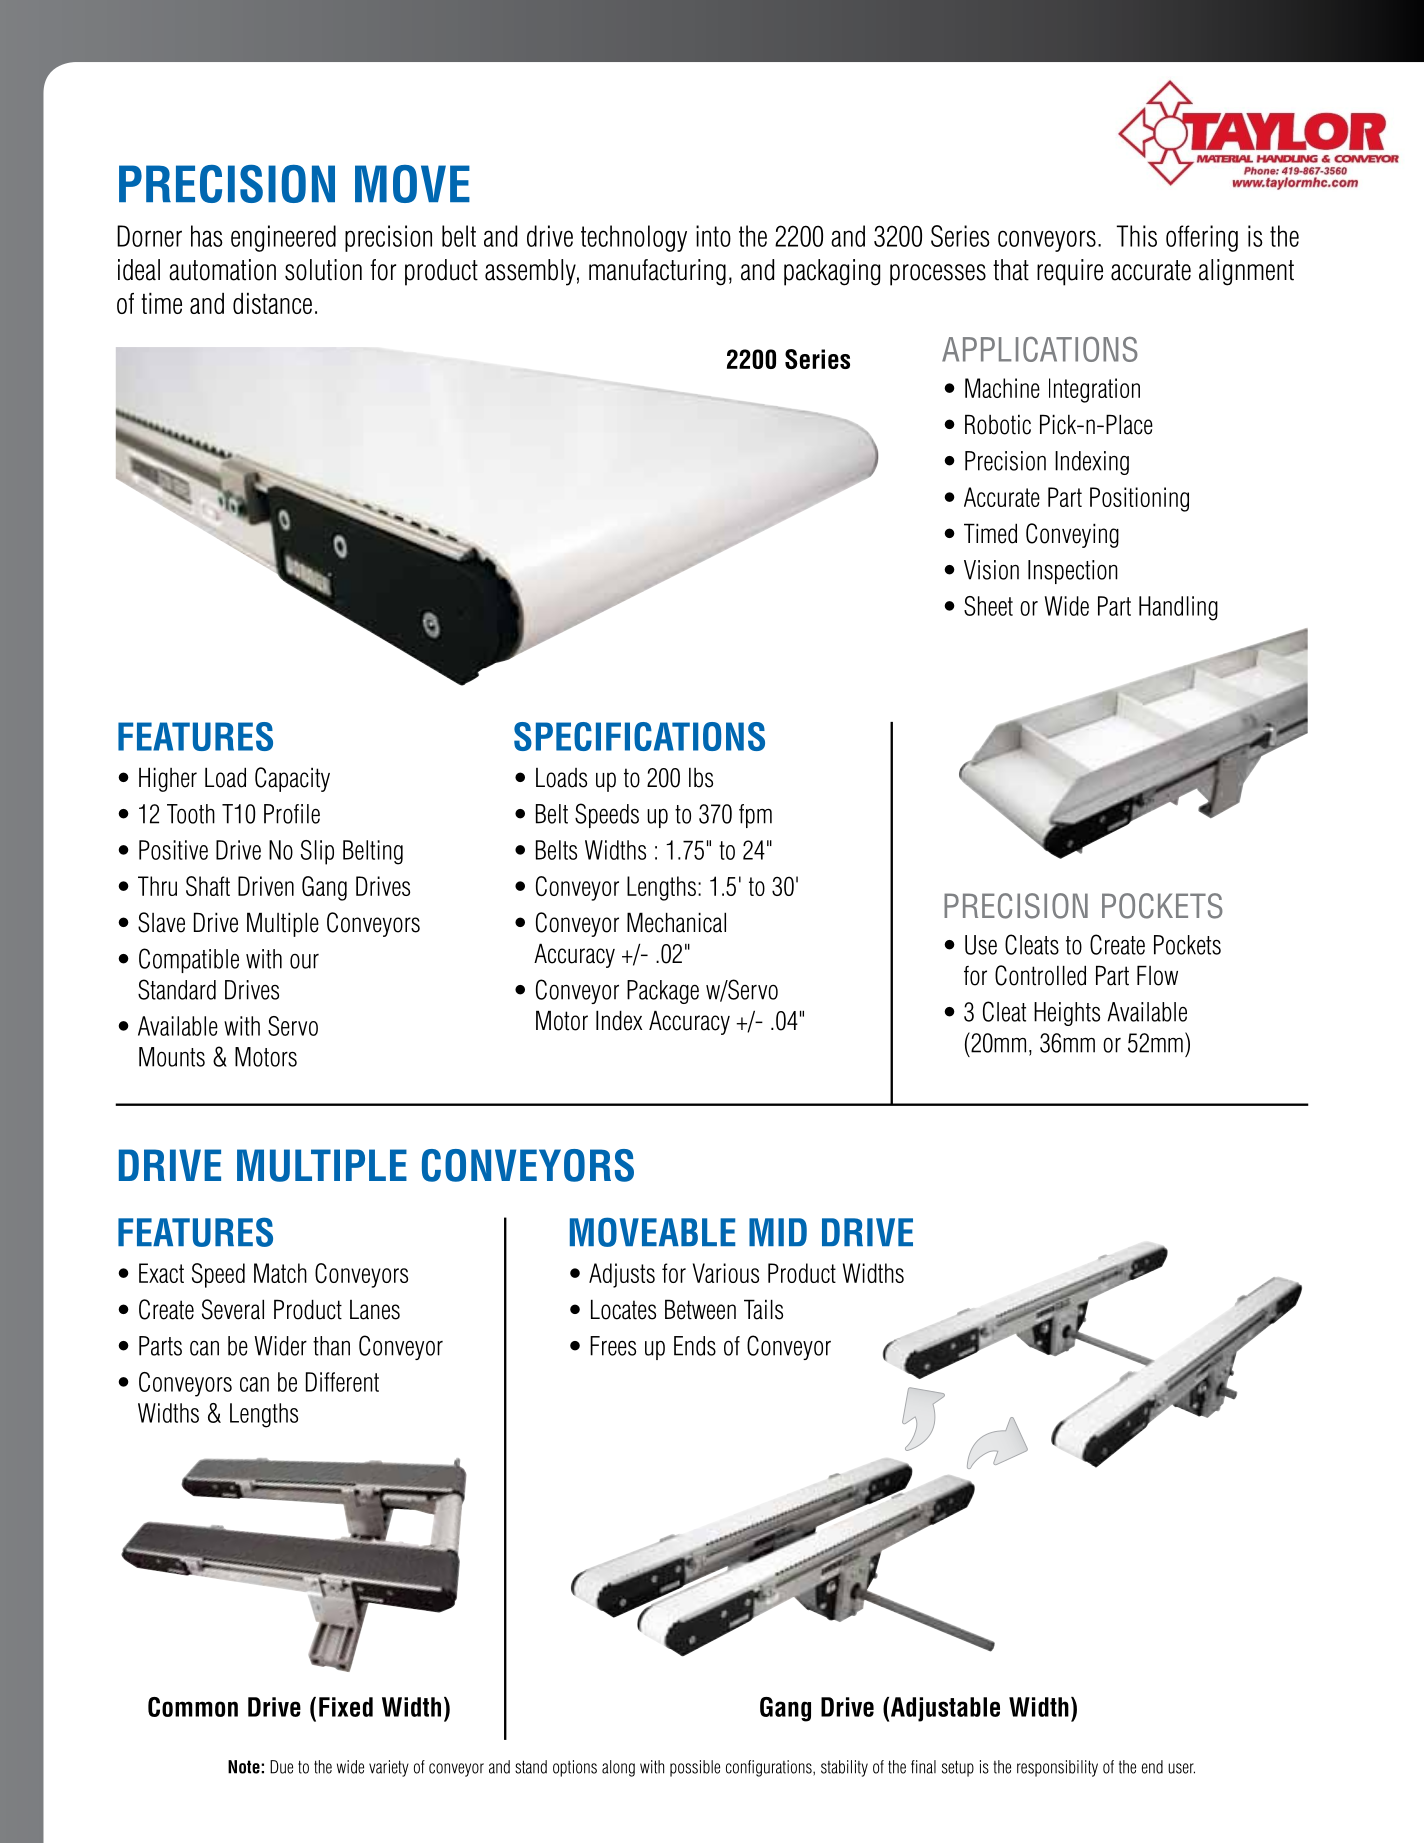 This screenshot has width=1424, height=1843. Describe the element at coordinates (280, 1273) in the screenshot. I see `Match` at that location.
